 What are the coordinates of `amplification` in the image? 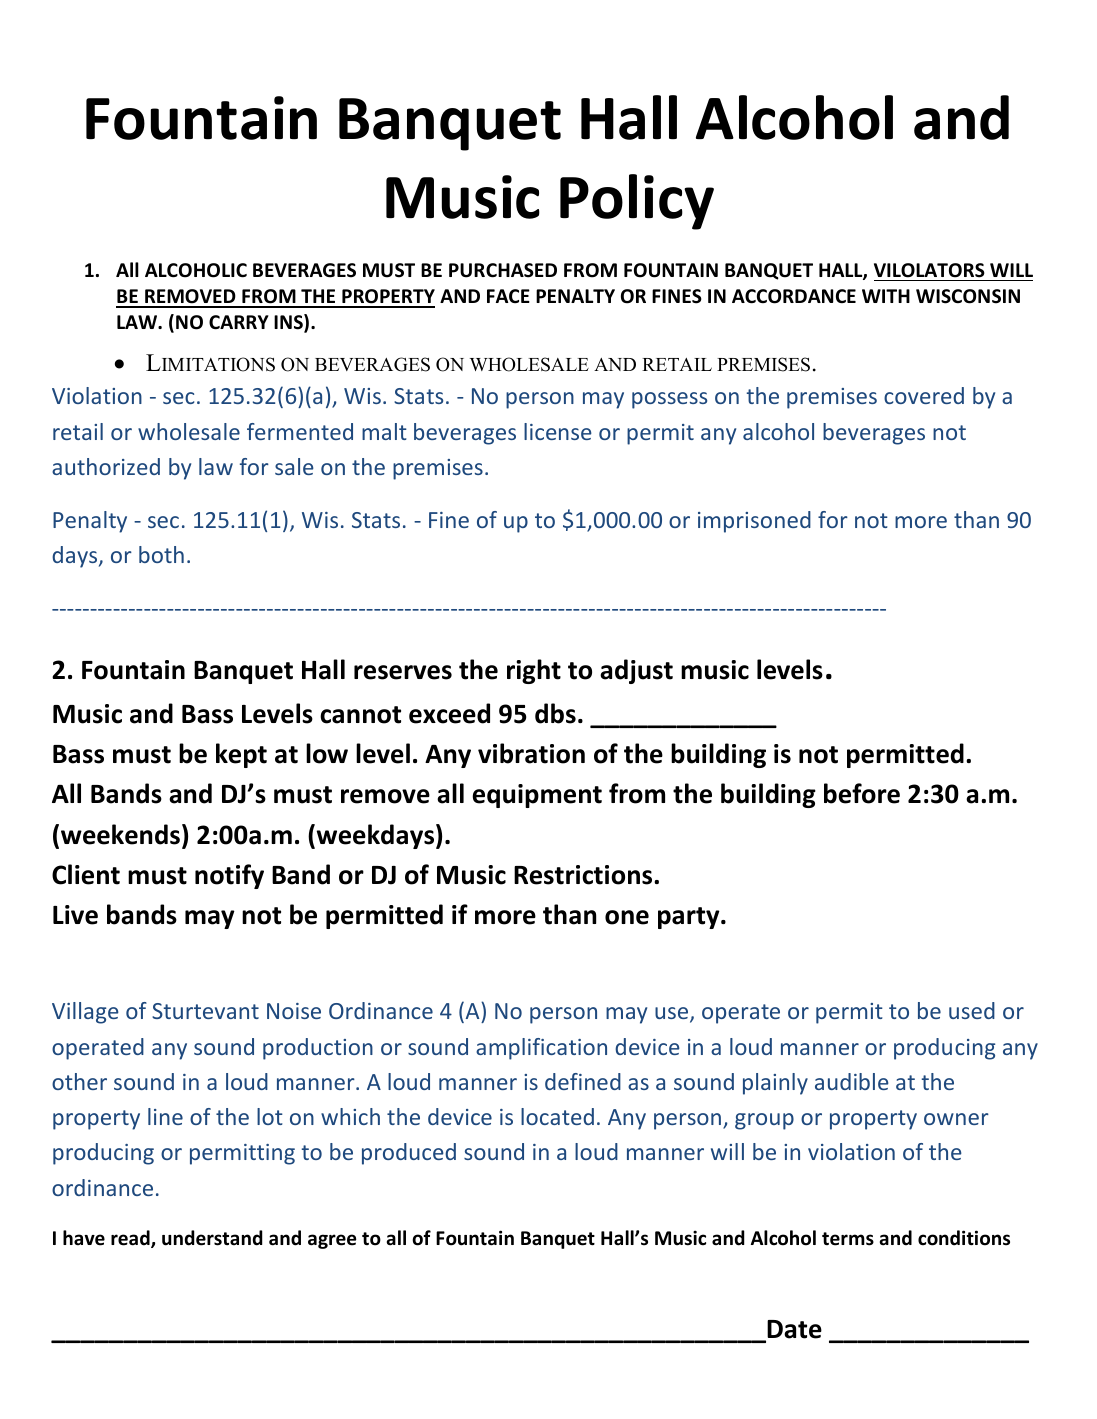 It's located at (541, 1049).
